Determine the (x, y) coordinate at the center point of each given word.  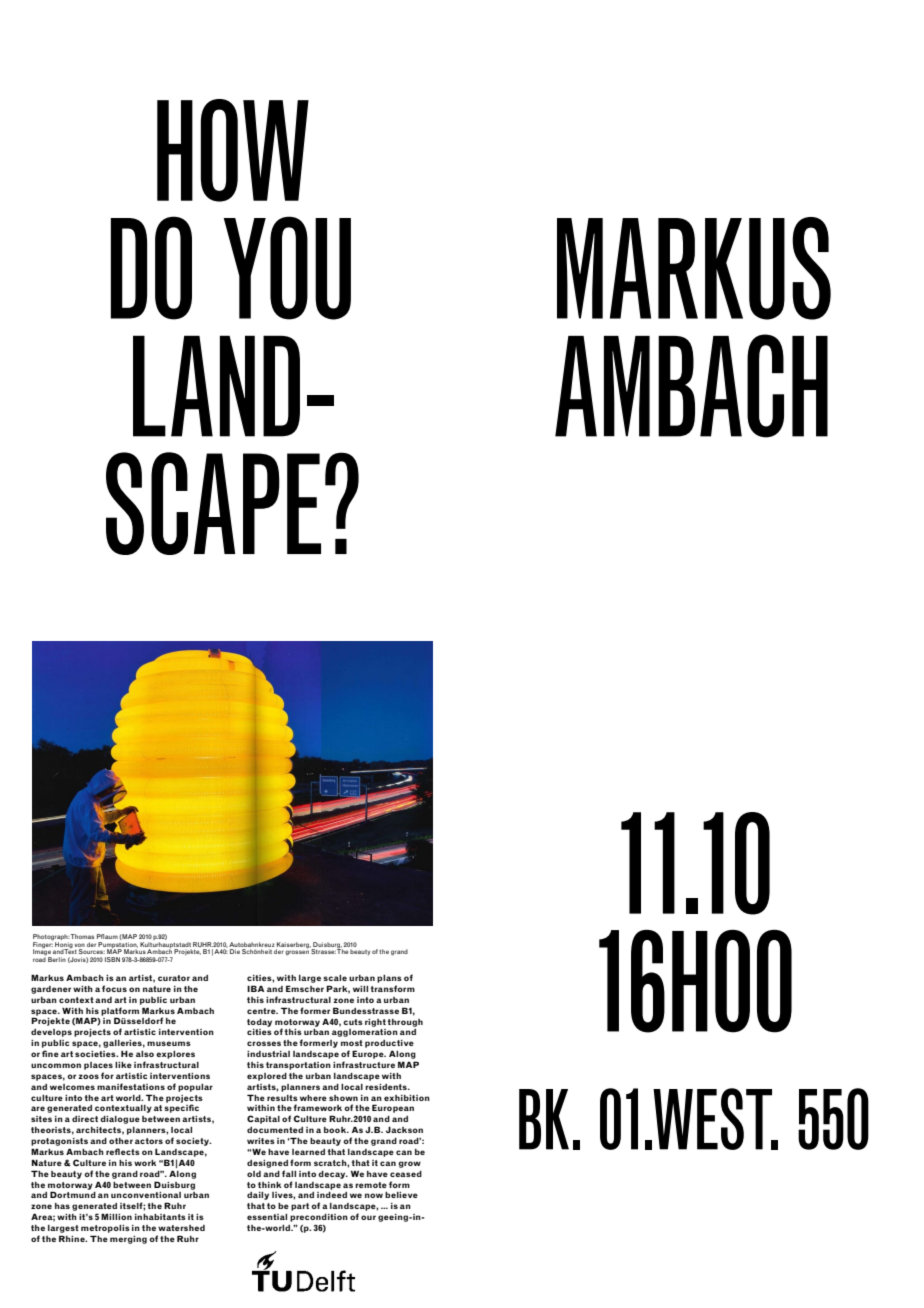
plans (389, 979)
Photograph (51, 937)
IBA (255, 988)
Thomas (82, 936)
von (79, 945)
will (360, 989)
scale (335, 978)
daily (258, 1196)
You (287, 268)
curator (174, 978)
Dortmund (73, 1194)
